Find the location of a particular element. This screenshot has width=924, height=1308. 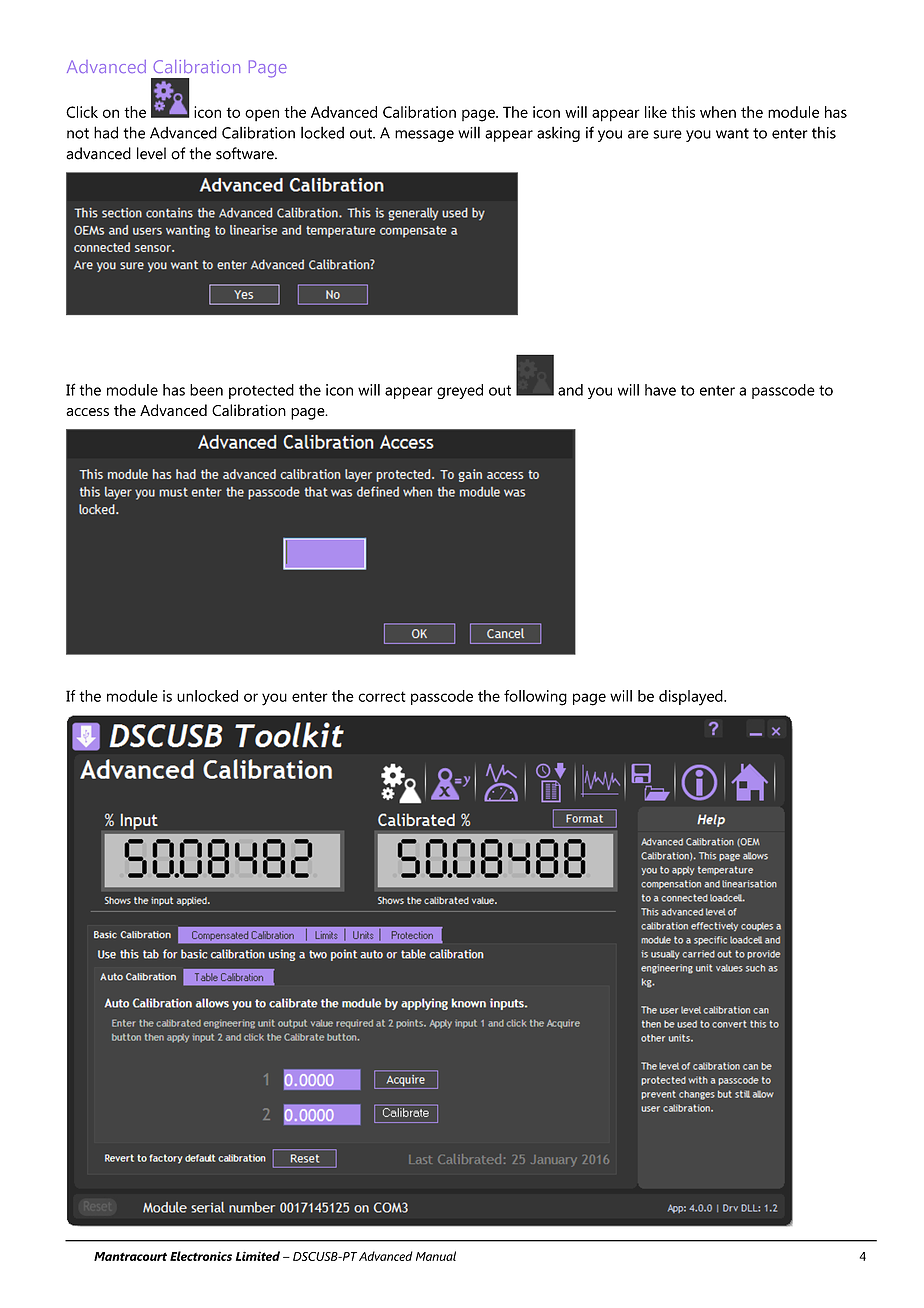

have is located at coordinates (660, 390).
